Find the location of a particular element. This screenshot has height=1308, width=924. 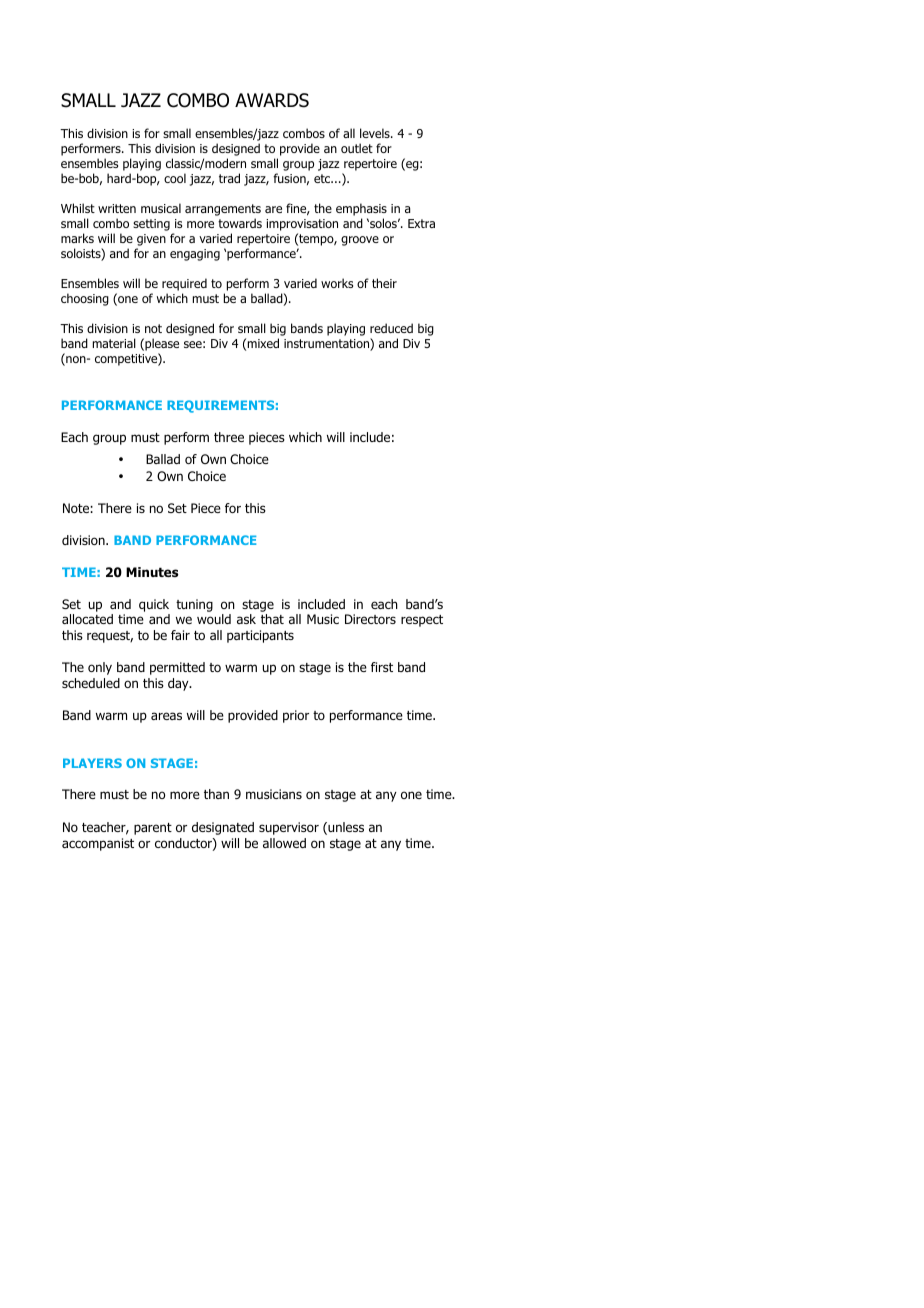

cool is located at coordinates (175, 178).
